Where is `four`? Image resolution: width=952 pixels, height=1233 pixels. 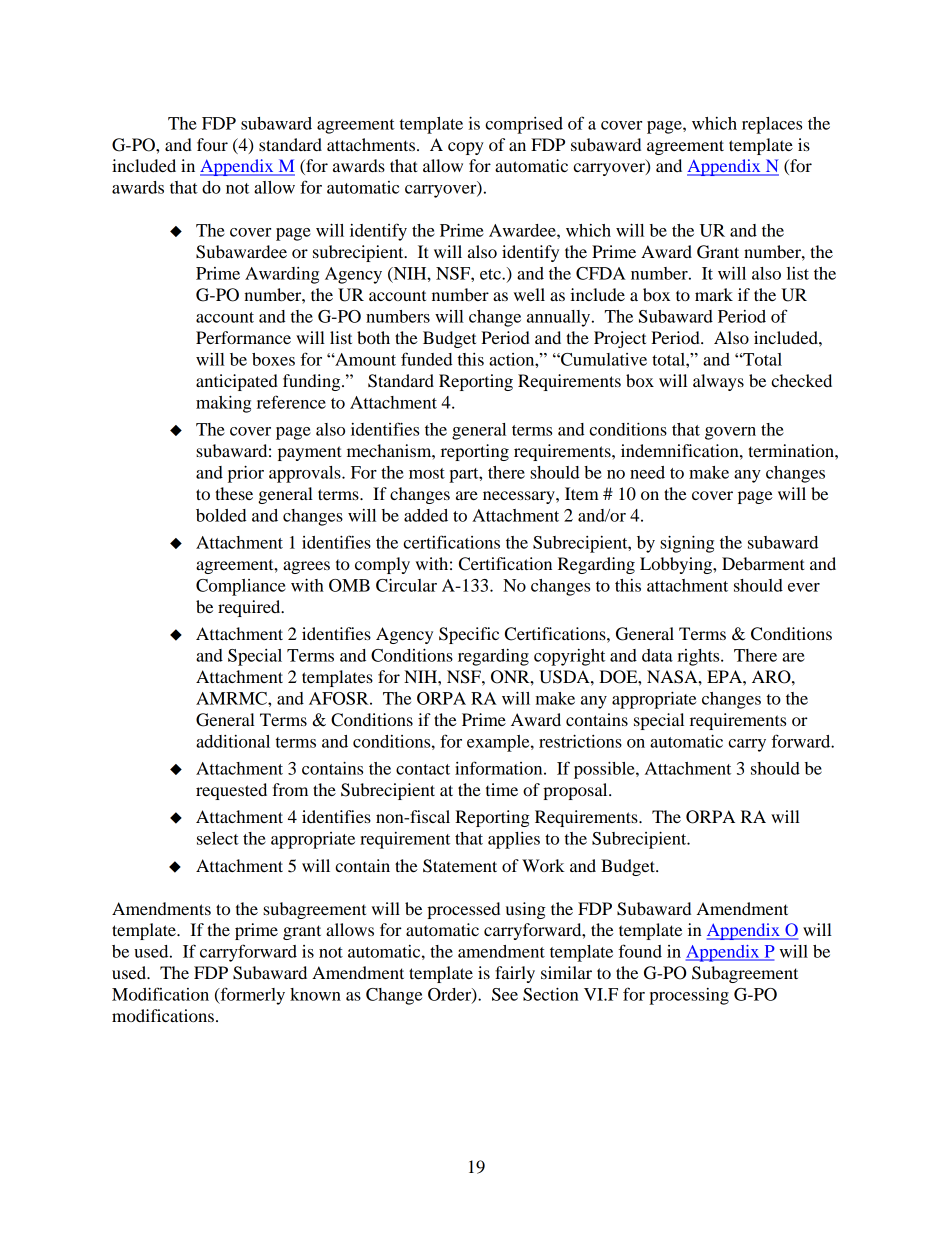
four is located at coordinates (212, 144).
